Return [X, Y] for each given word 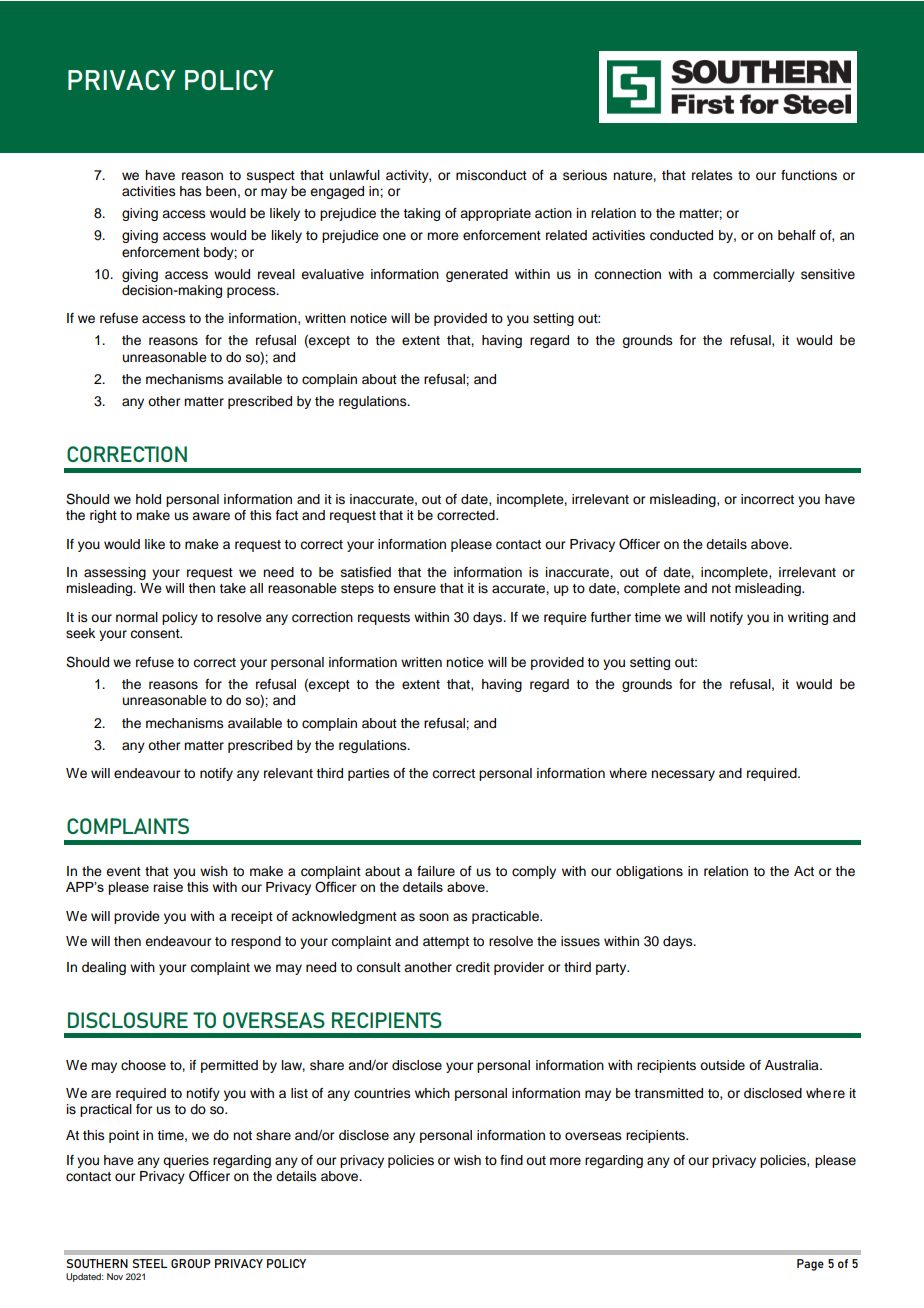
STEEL [150, 1263]
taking [421, 214]
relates [712, 175]
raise [168, 887]
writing [808, 618]
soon [434, 917]
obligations [649, 872]
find [511, 1160]
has [191, 191]
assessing [115, 573]
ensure [414, 589]
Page [810, 1265]
